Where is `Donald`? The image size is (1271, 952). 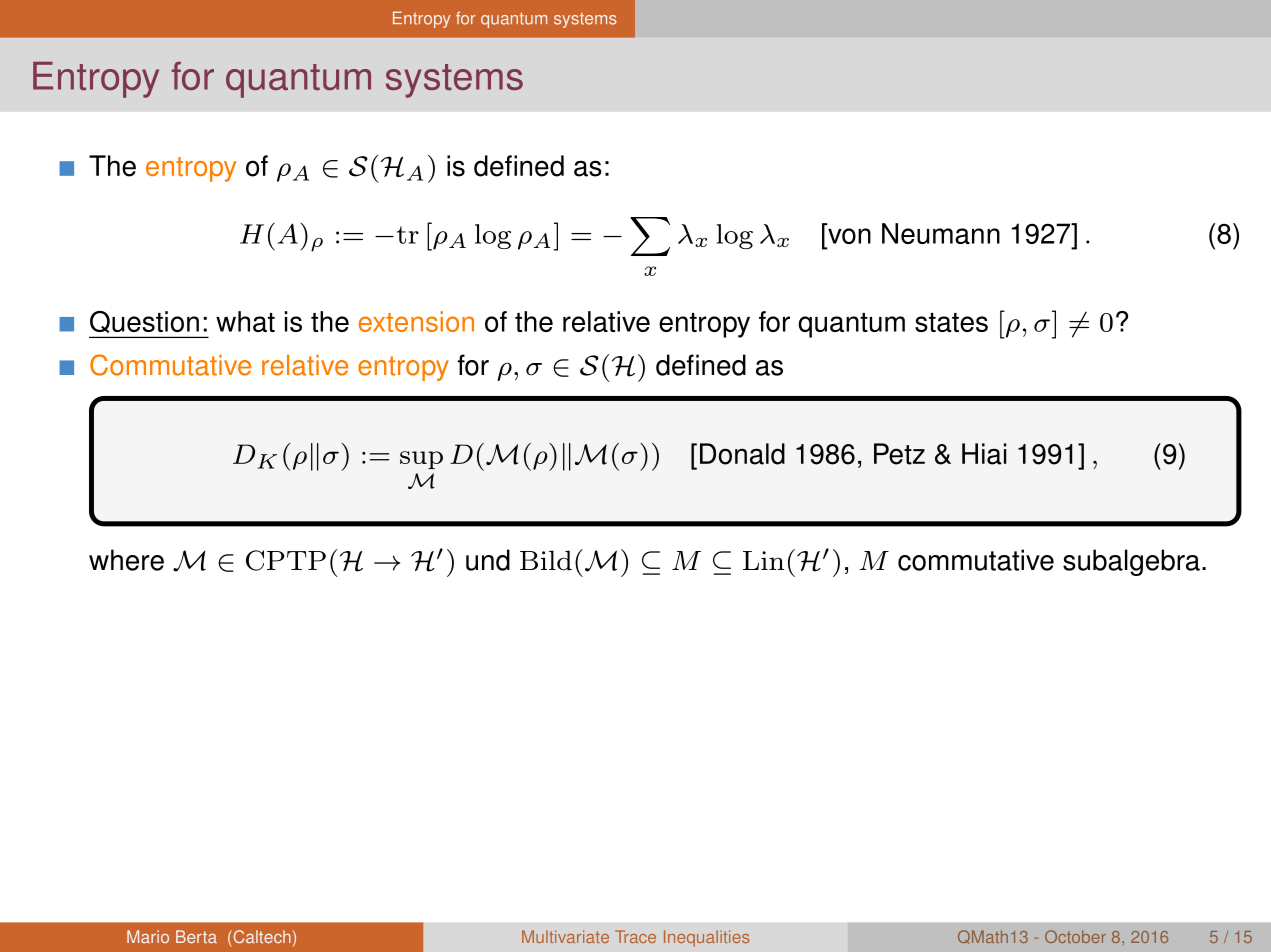 Donald is located at coordinates (742, 454).
